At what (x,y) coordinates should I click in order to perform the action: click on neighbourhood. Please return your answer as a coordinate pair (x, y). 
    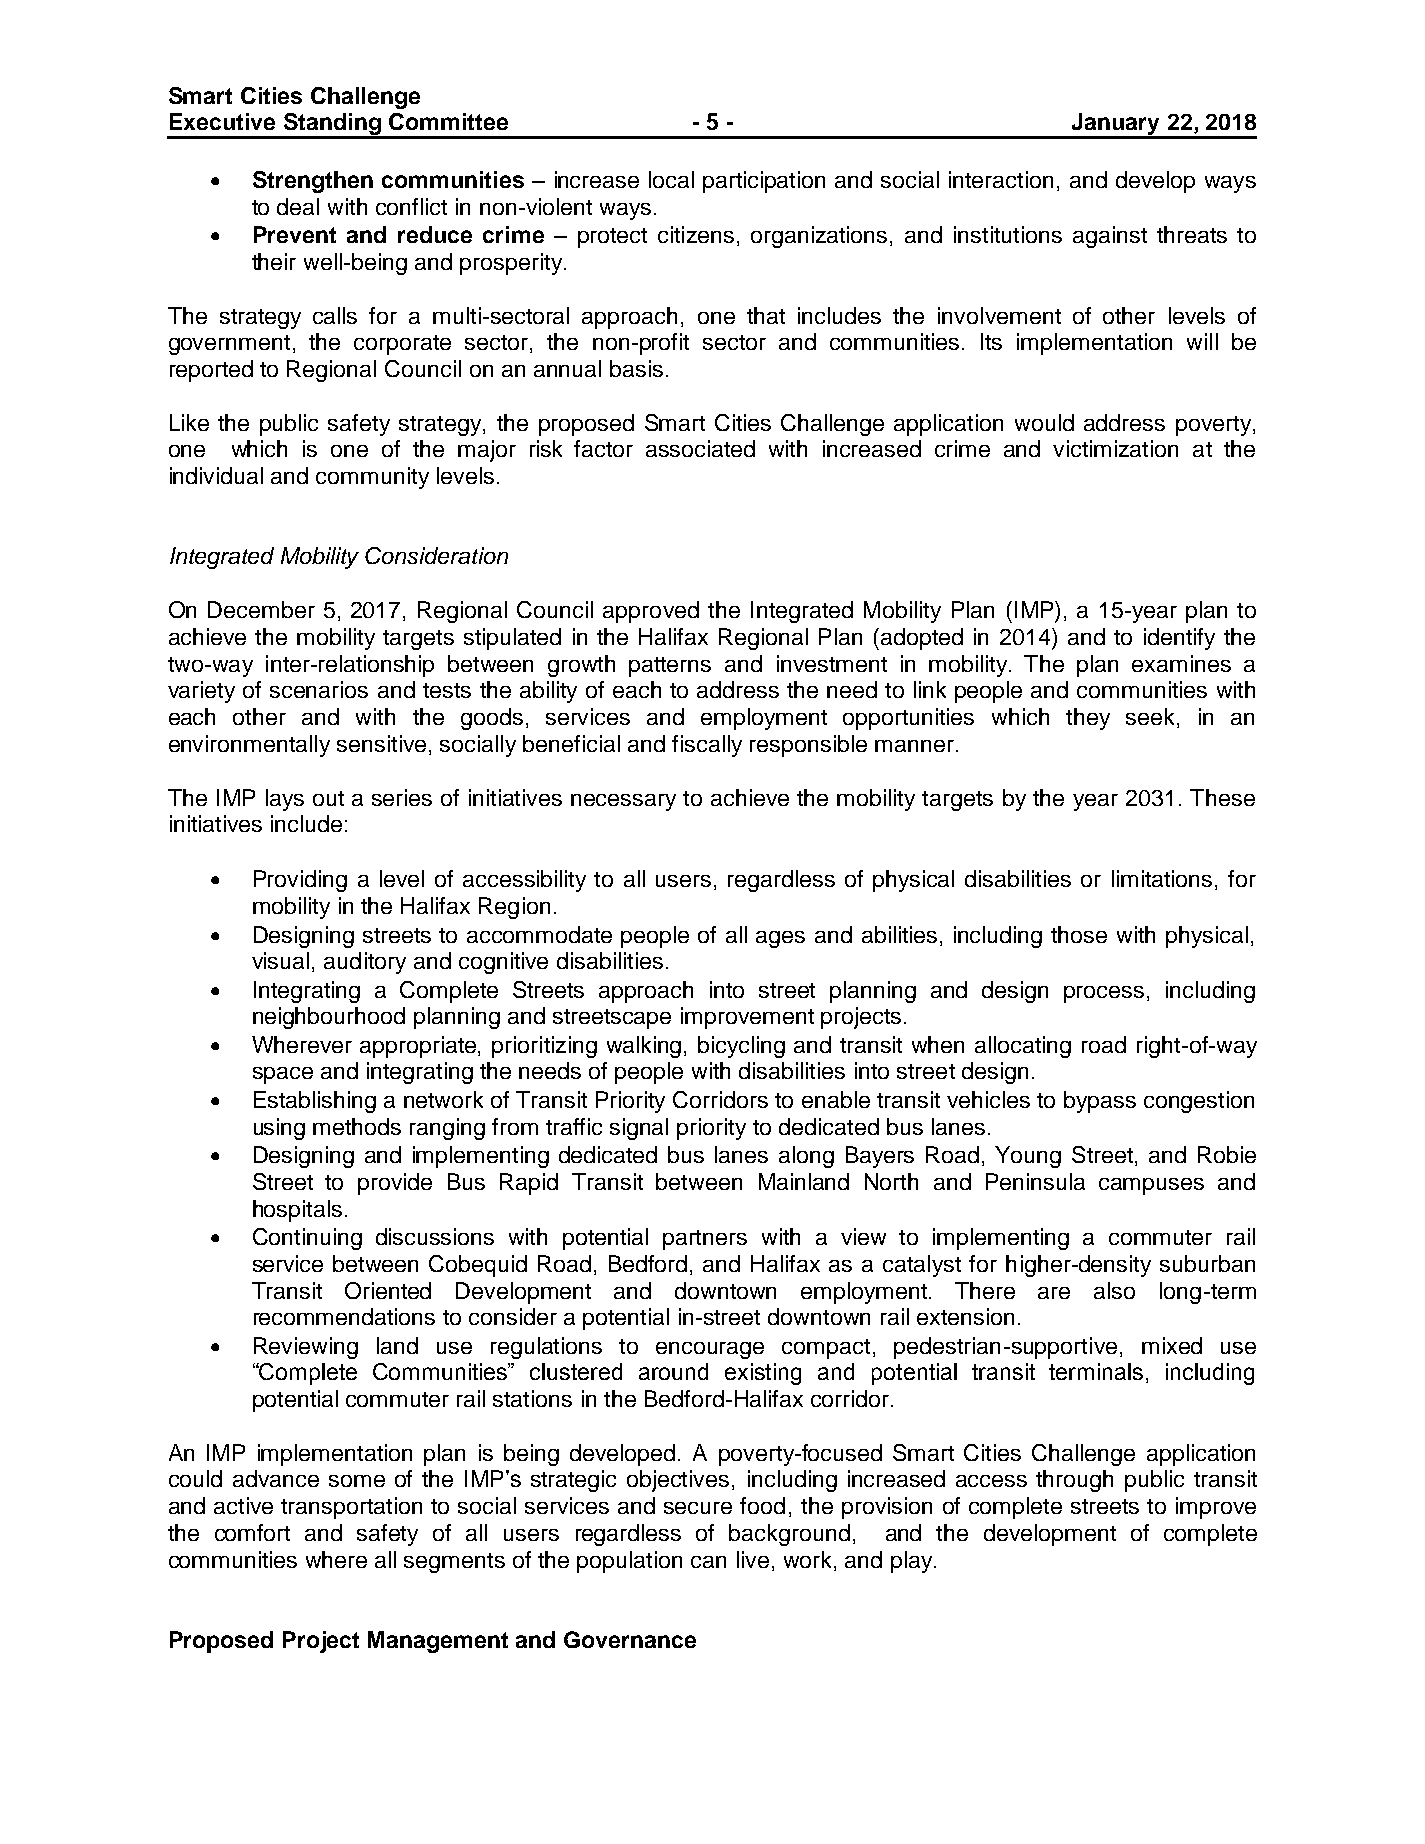
    Looking at the image, I should click on (329, 1018).
